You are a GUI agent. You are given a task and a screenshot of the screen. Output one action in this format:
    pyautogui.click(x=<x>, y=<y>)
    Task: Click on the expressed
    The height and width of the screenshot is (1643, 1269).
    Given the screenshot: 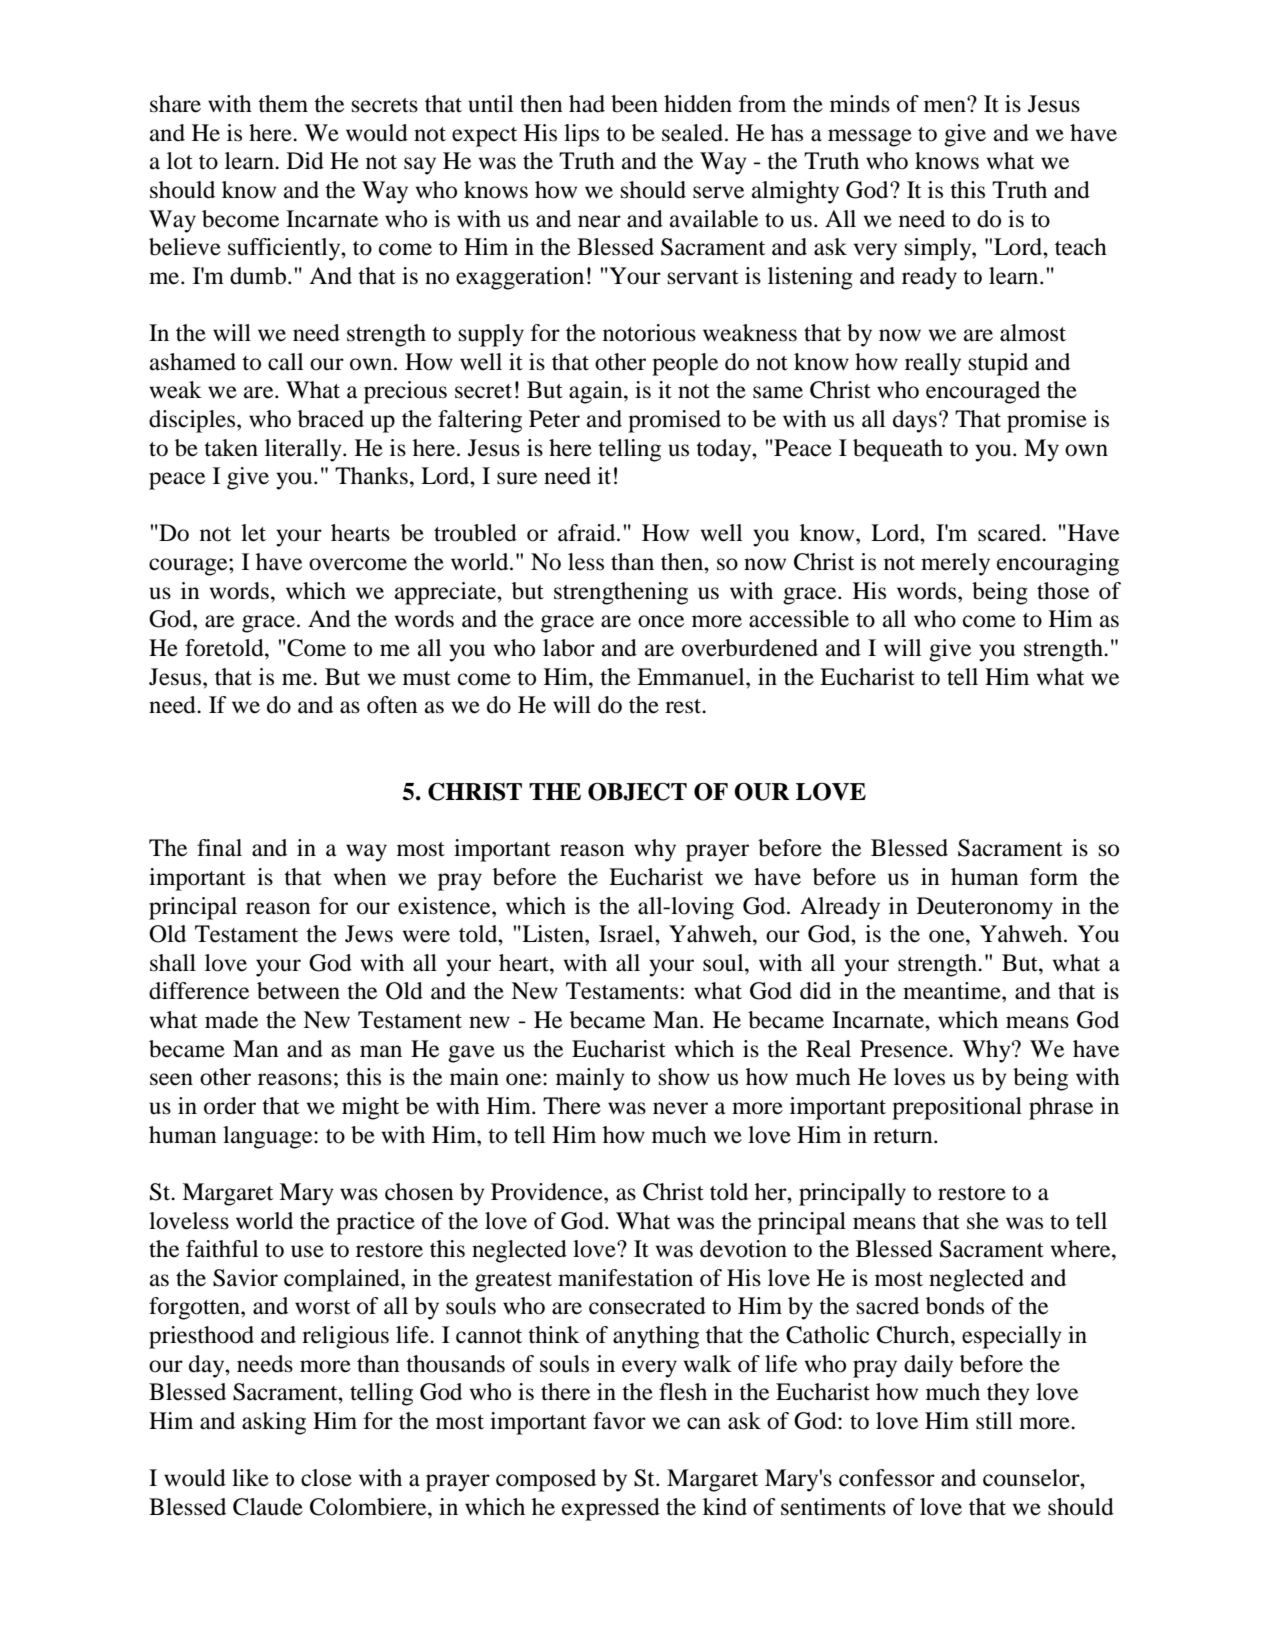 What is the action you would take?
    pyautogui.click(x=611, y=1509)
